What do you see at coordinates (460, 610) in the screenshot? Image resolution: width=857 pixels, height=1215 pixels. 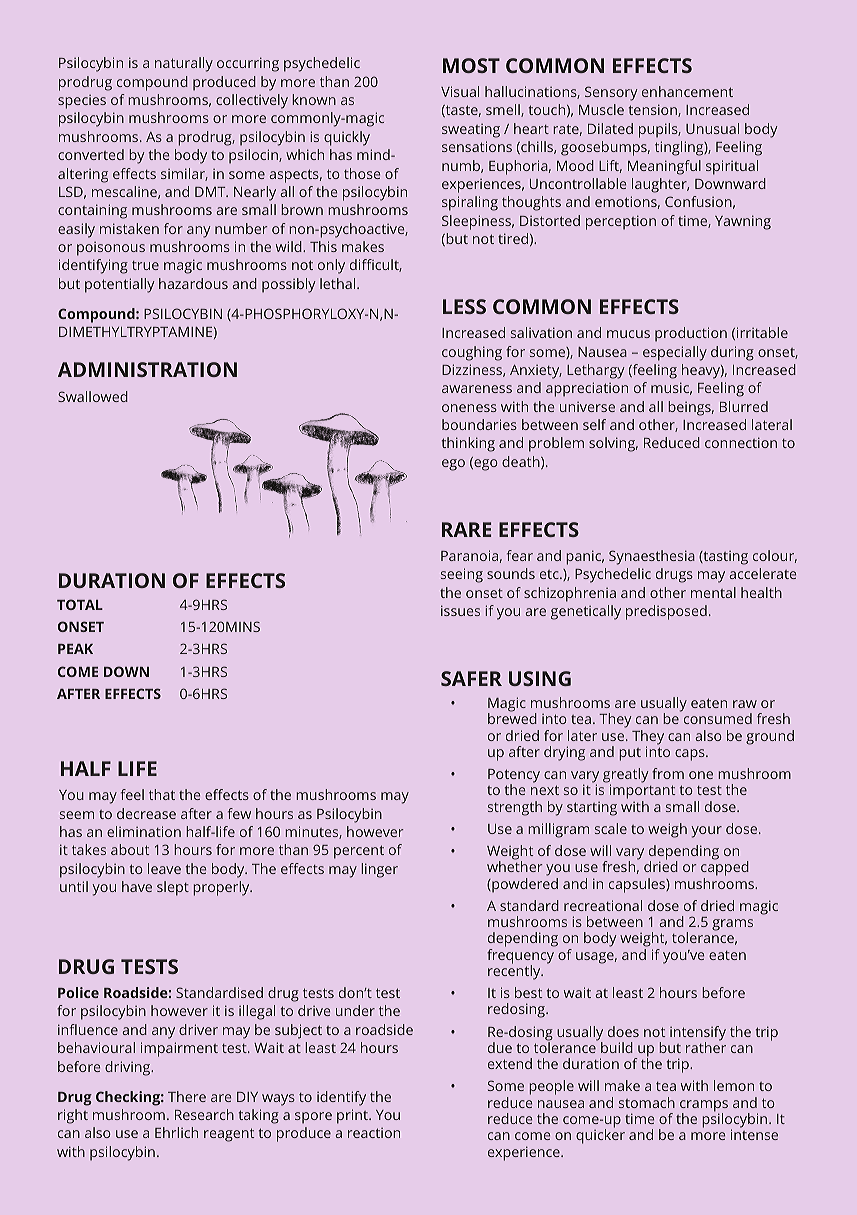 I see `issues` at bounding box center [460, 610].
